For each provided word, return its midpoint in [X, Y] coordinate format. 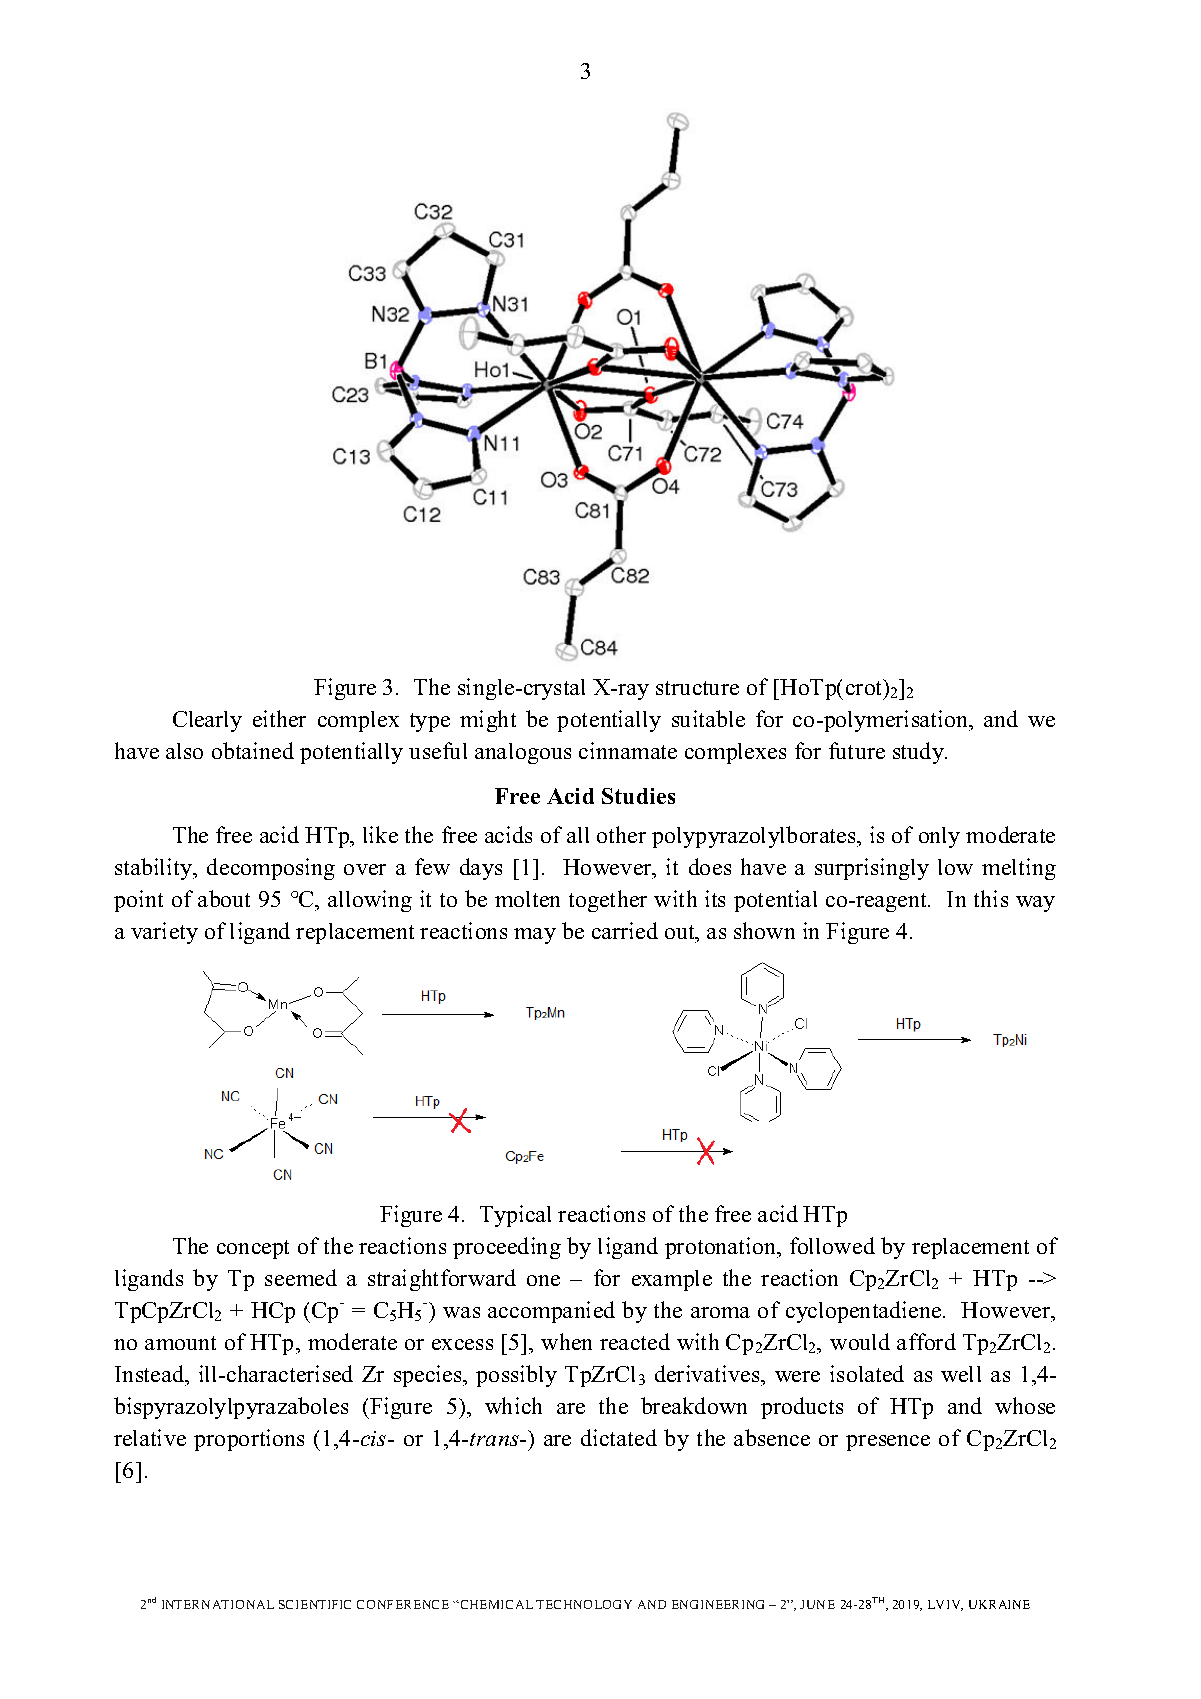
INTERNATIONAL [218, 1604]
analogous [523, 753]
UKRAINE [999, 1604]
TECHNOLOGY [584, 1604]
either [279, 718]
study [919, 753]
